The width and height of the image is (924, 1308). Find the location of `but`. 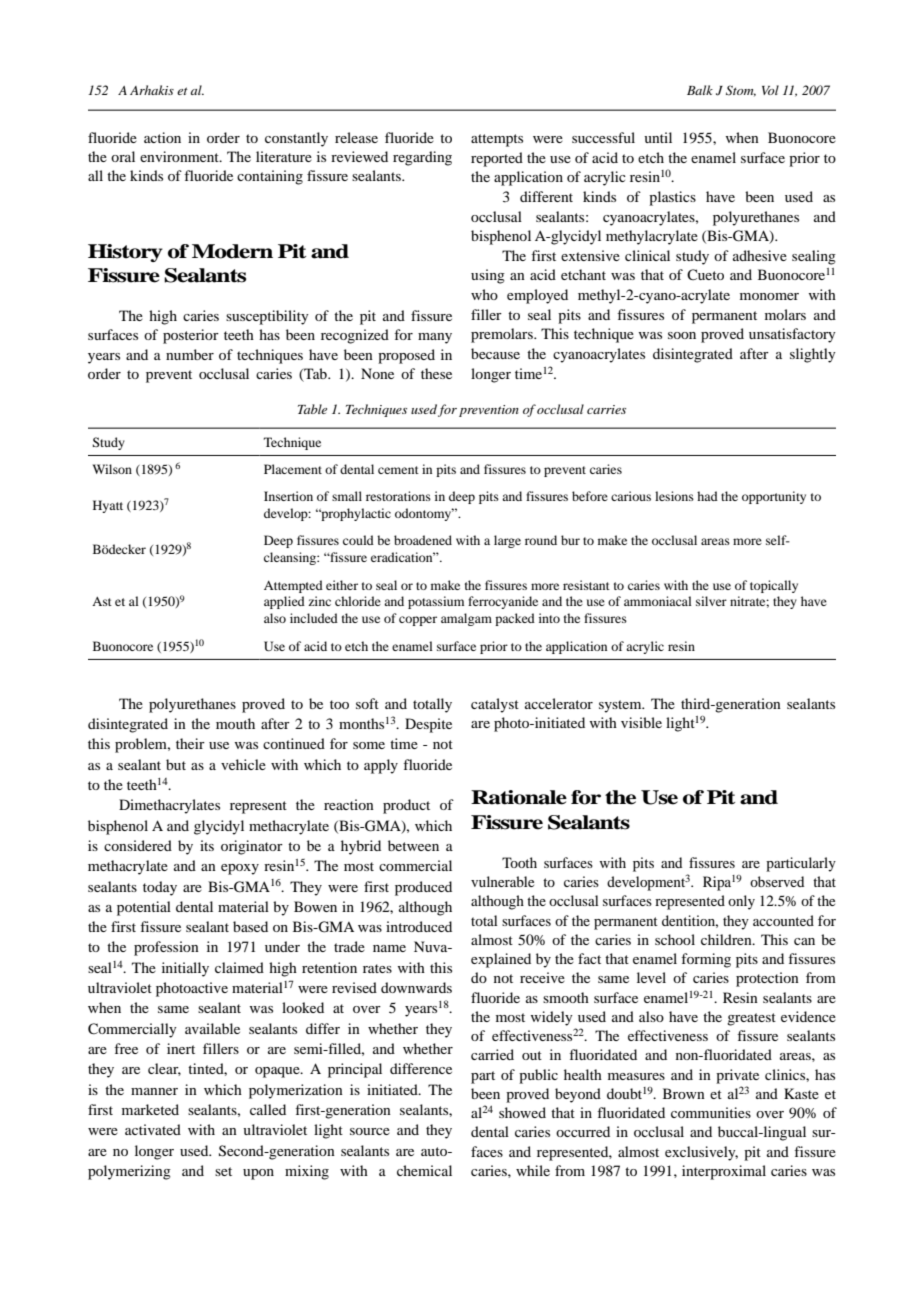

but is located at coordinates (176, 764).
